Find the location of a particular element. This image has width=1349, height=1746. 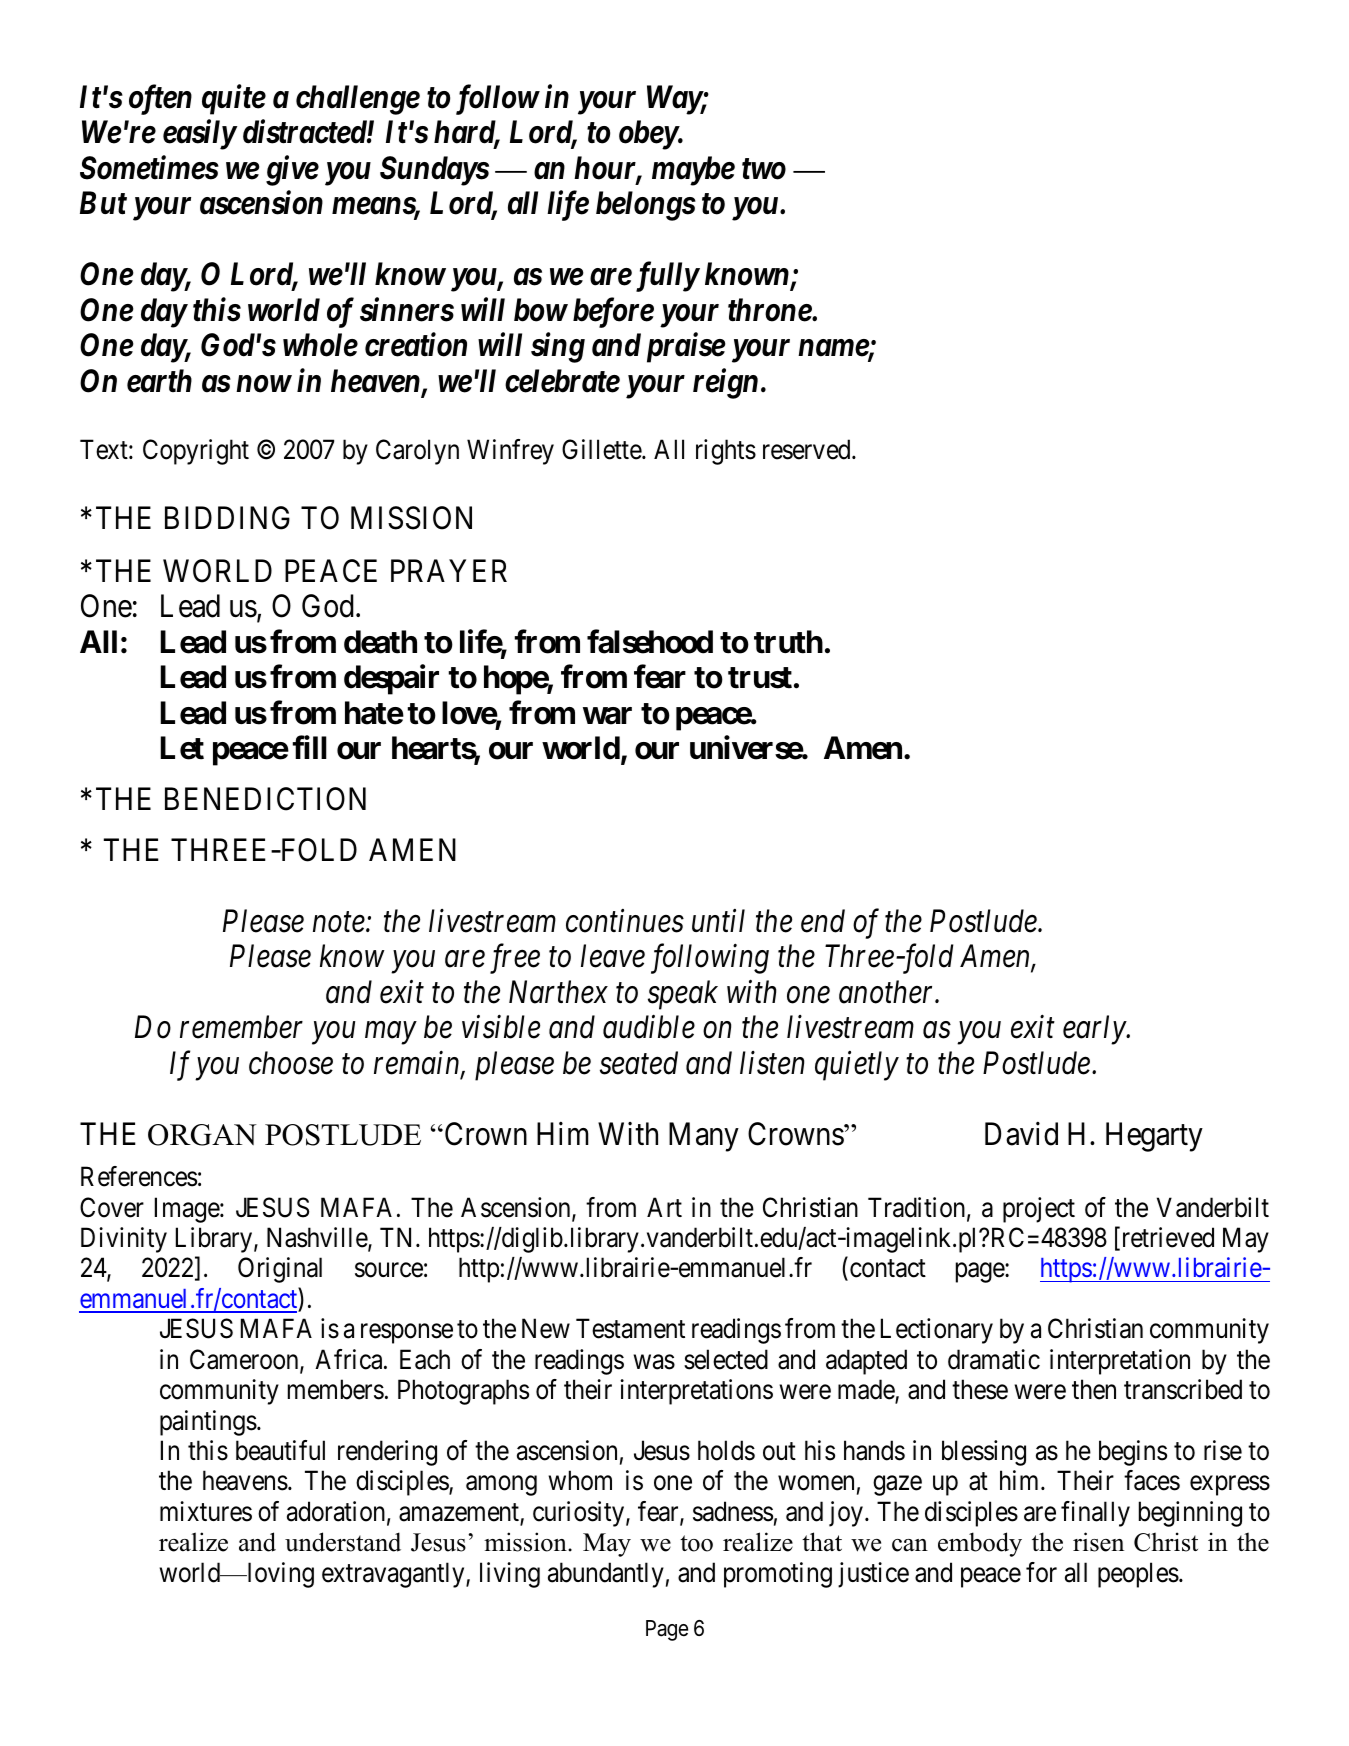

quite is located at coordinates (234, 100).
